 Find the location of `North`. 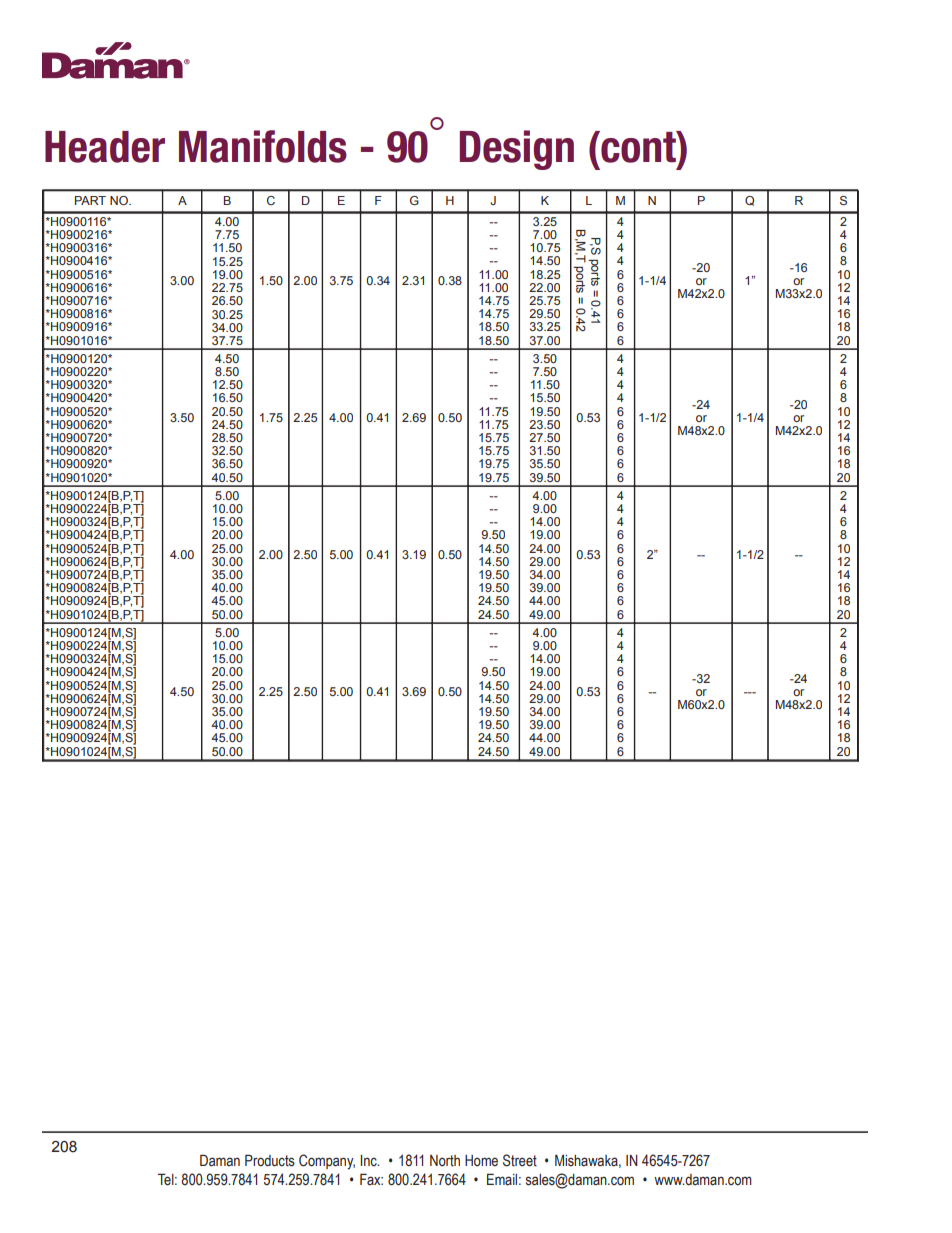

North is located at coordinates (445, 1161).
